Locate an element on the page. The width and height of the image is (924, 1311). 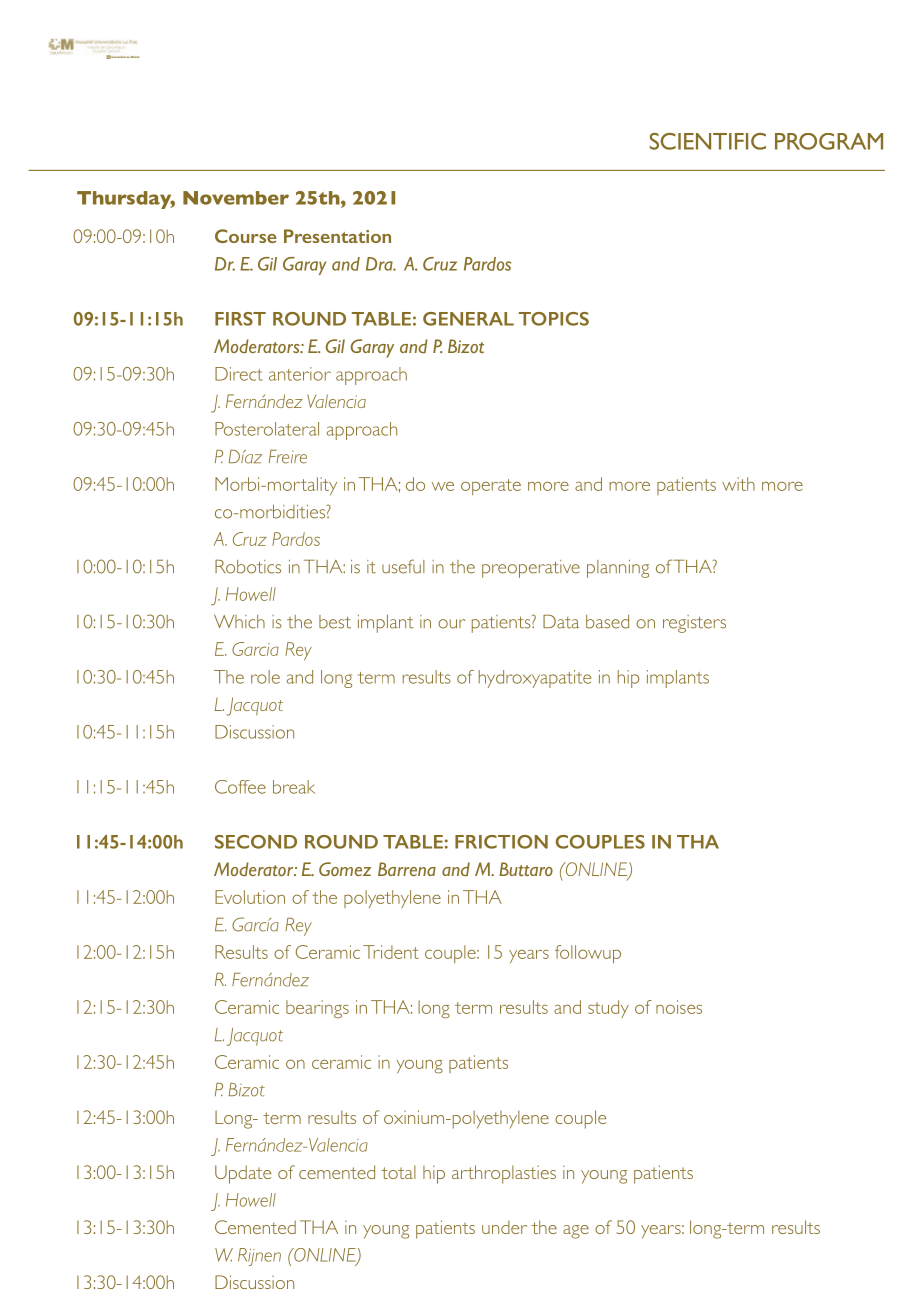
SCIENTIFIC is located at coordinates (708, 141).
